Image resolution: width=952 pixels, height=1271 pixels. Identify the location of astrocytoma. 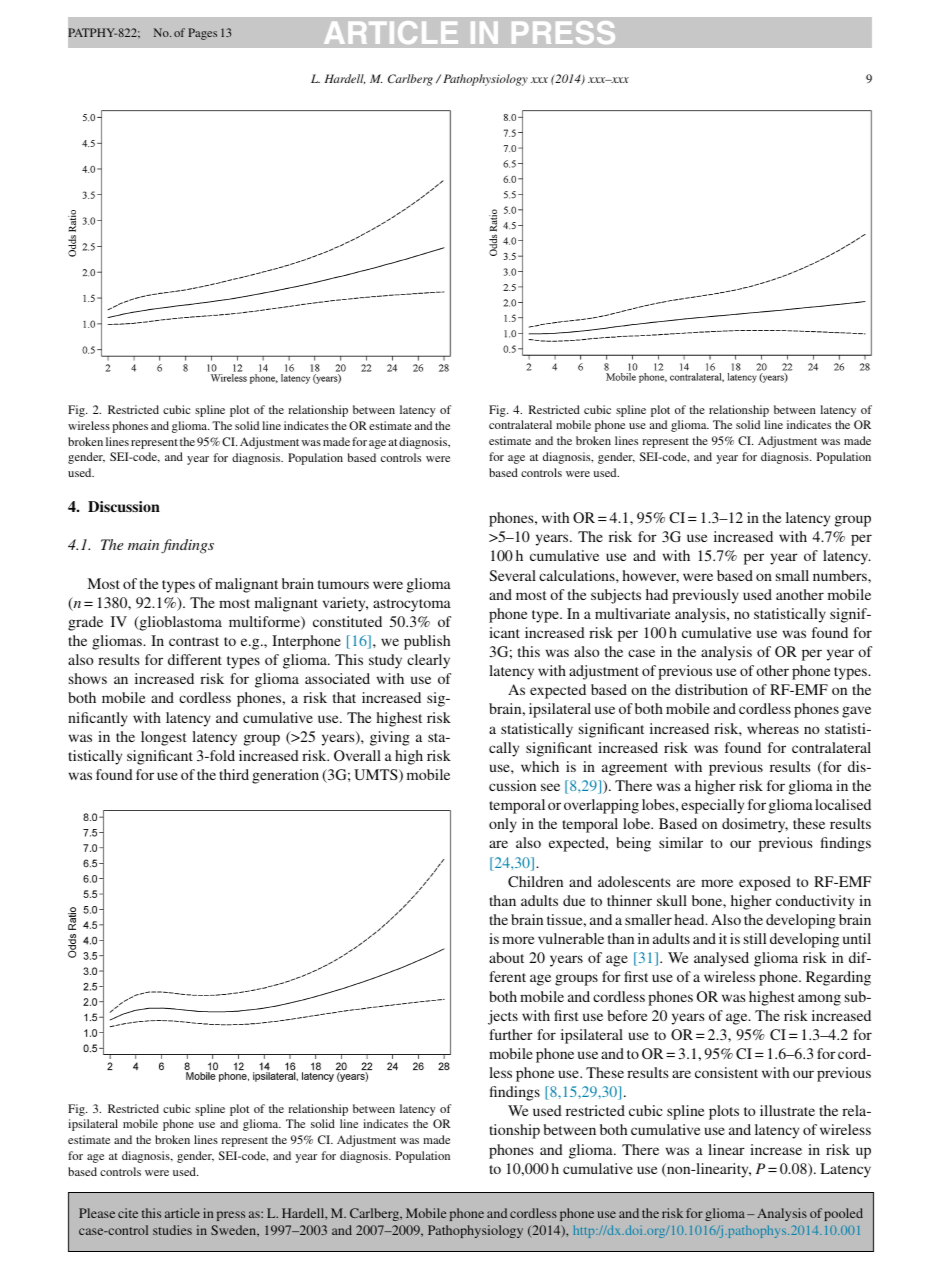
(412, 605).
